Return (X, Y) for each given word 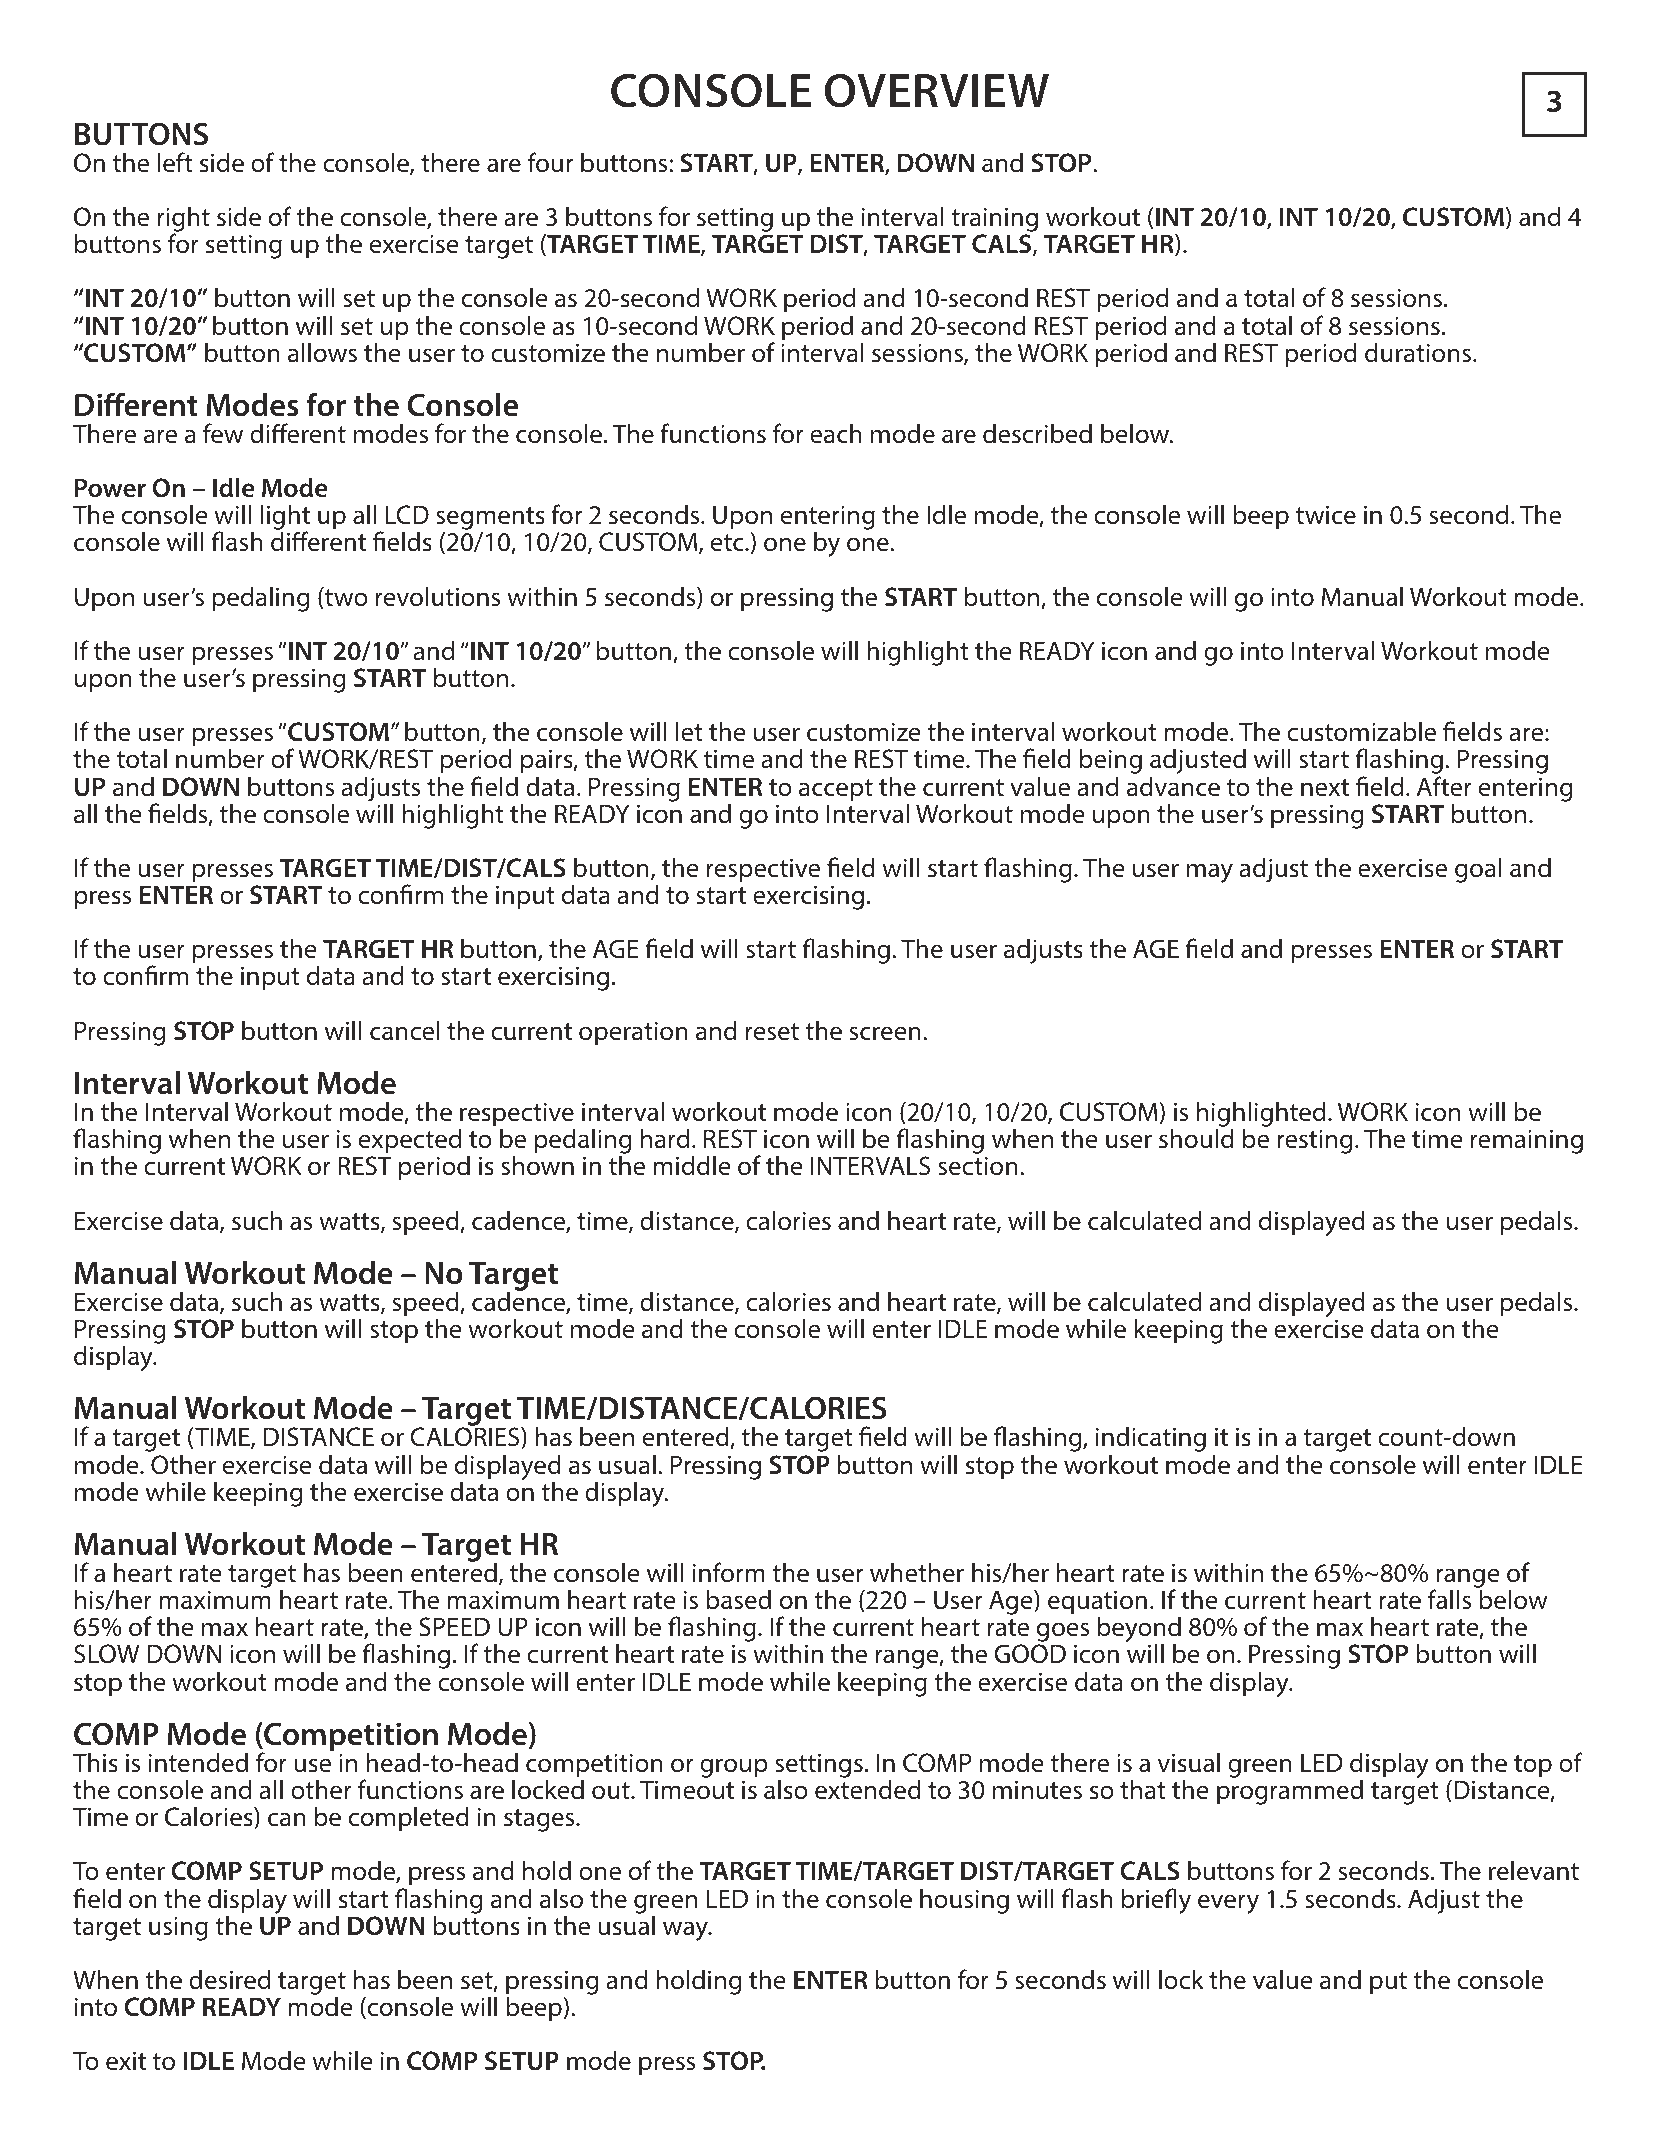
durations (1418, 352)
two (345, 598)
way (686, 1931)
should (1196, 1138)
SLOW (107, 1654)
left (175, 162)
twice (1326, 515)
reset (772, 1032)
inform (729, 1572)
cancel (405, 1030)
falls (1449, 1599)
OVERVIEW (936, 90)
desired (229, 1979)
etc (728, 543)
